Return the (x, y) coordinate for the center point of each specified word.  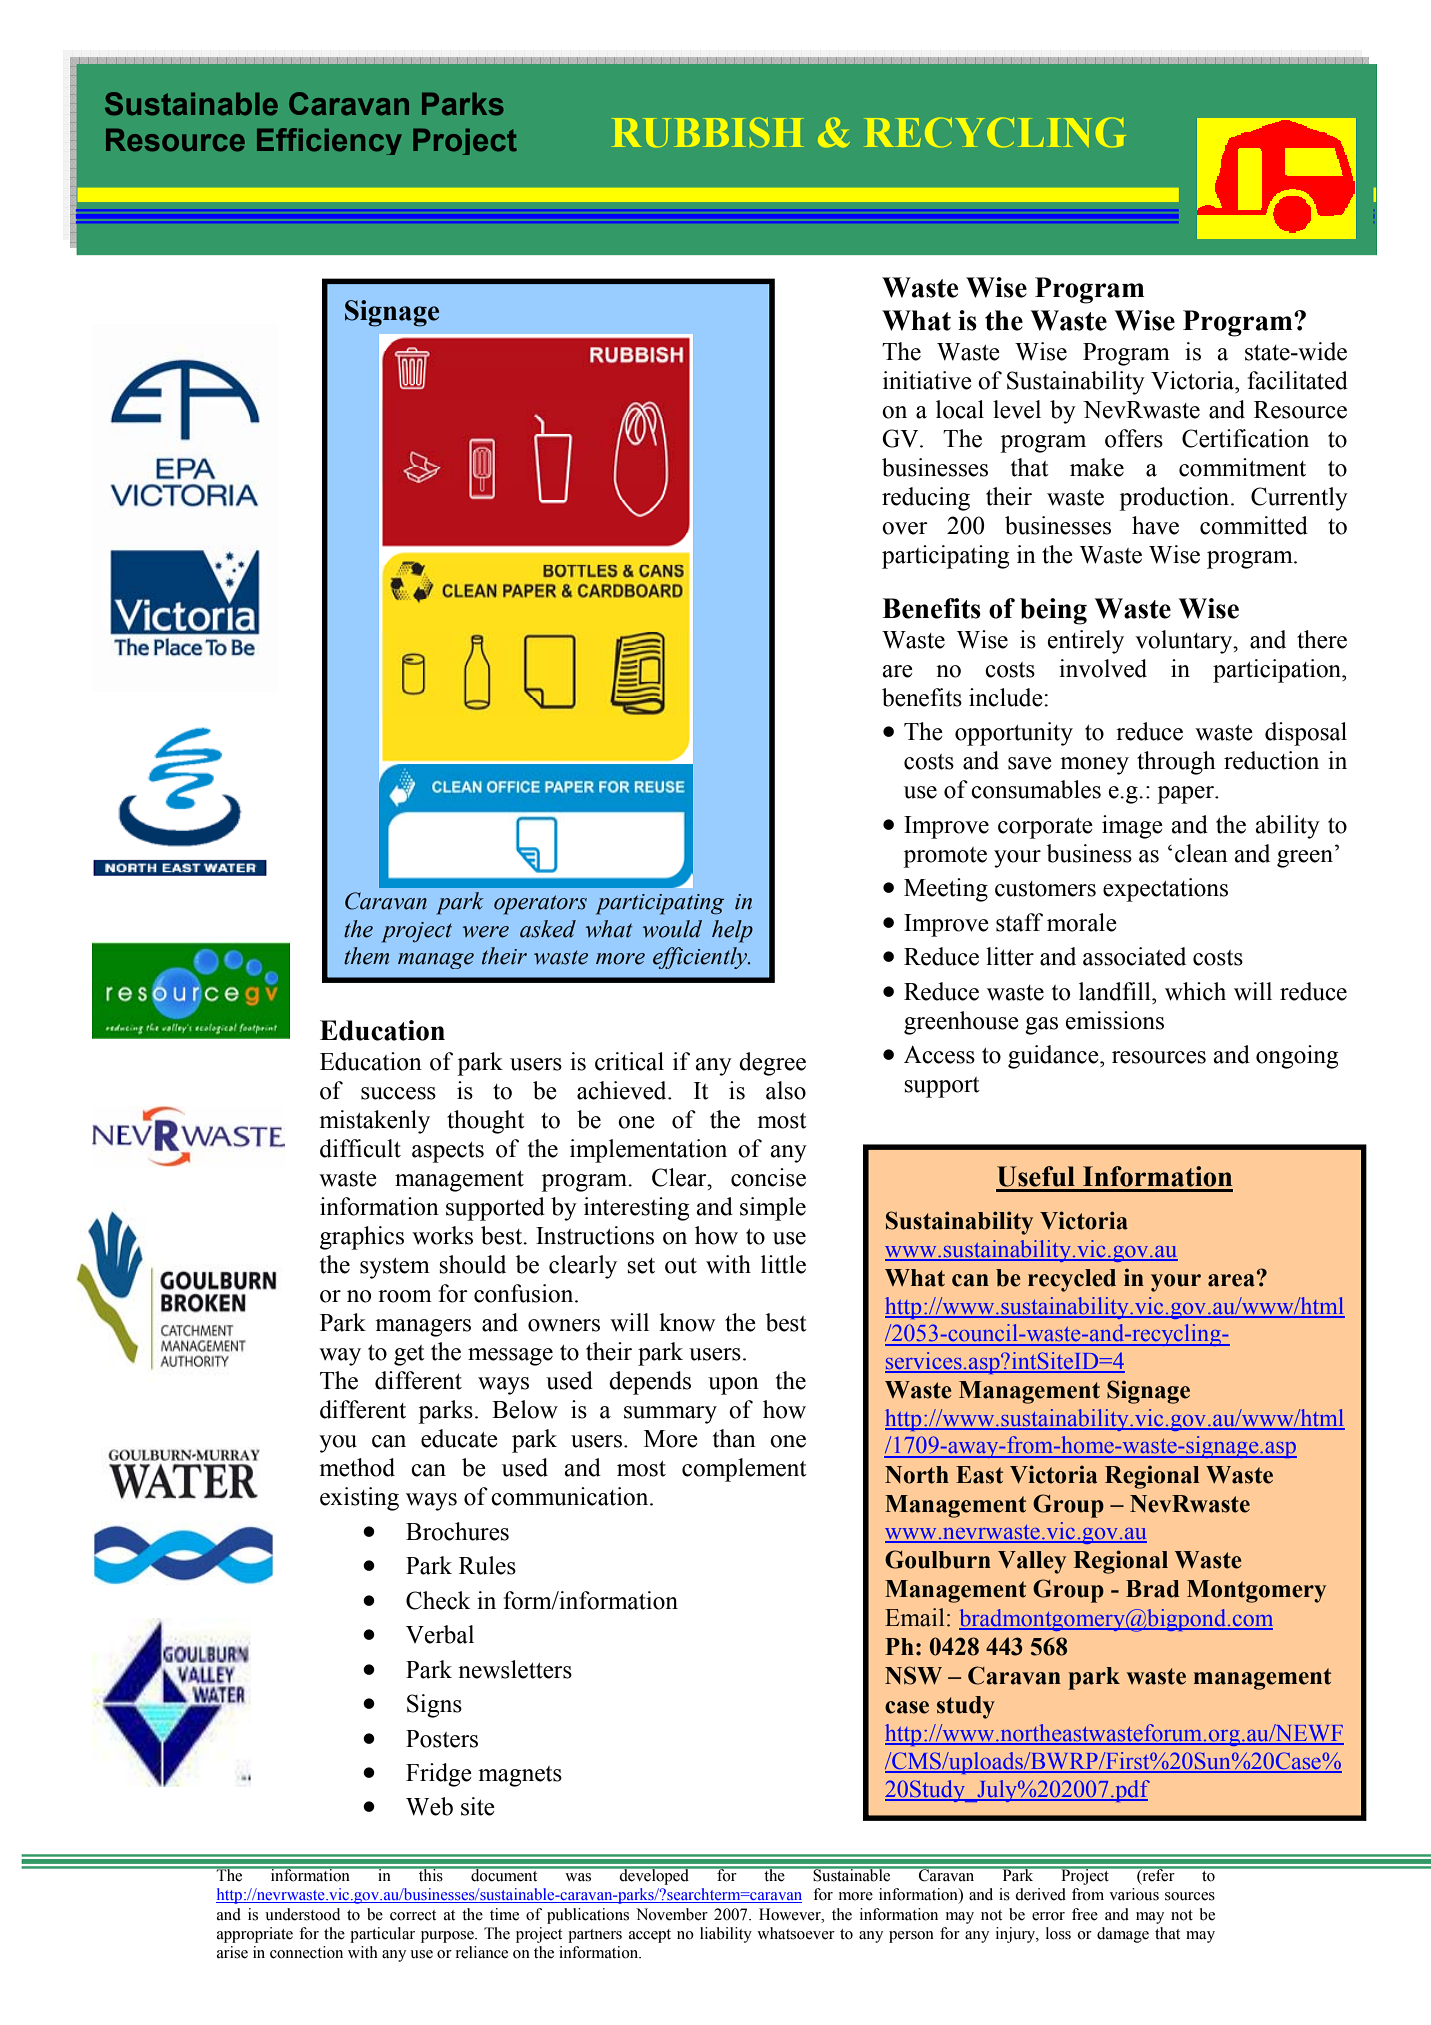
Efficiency (329, 141)
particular (382, 1935)
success (398, 1093)
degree (772, 1064)
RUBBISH (707, 132)
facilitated (1298, 380)
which (1195, 991)
